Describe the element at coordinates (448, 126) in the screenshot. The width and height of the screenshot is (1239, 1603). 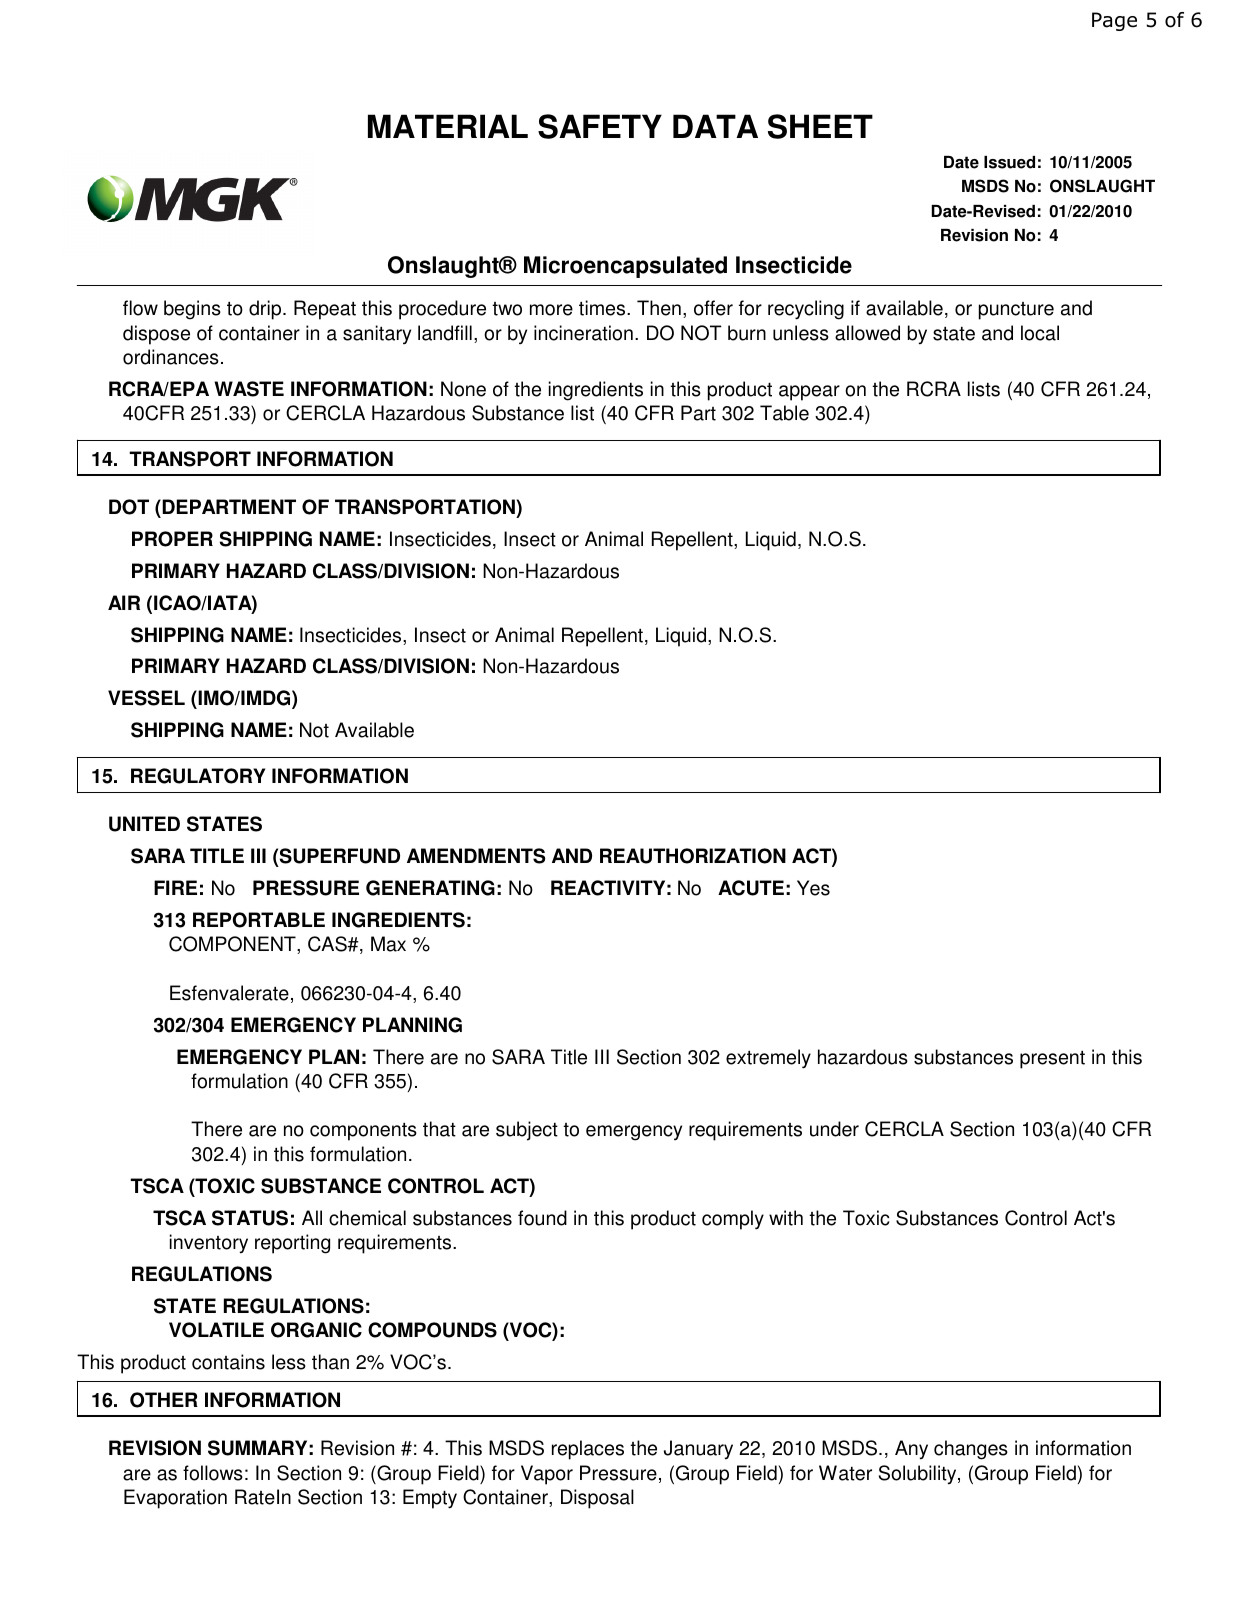
I see `MATERIAL` at that location.
